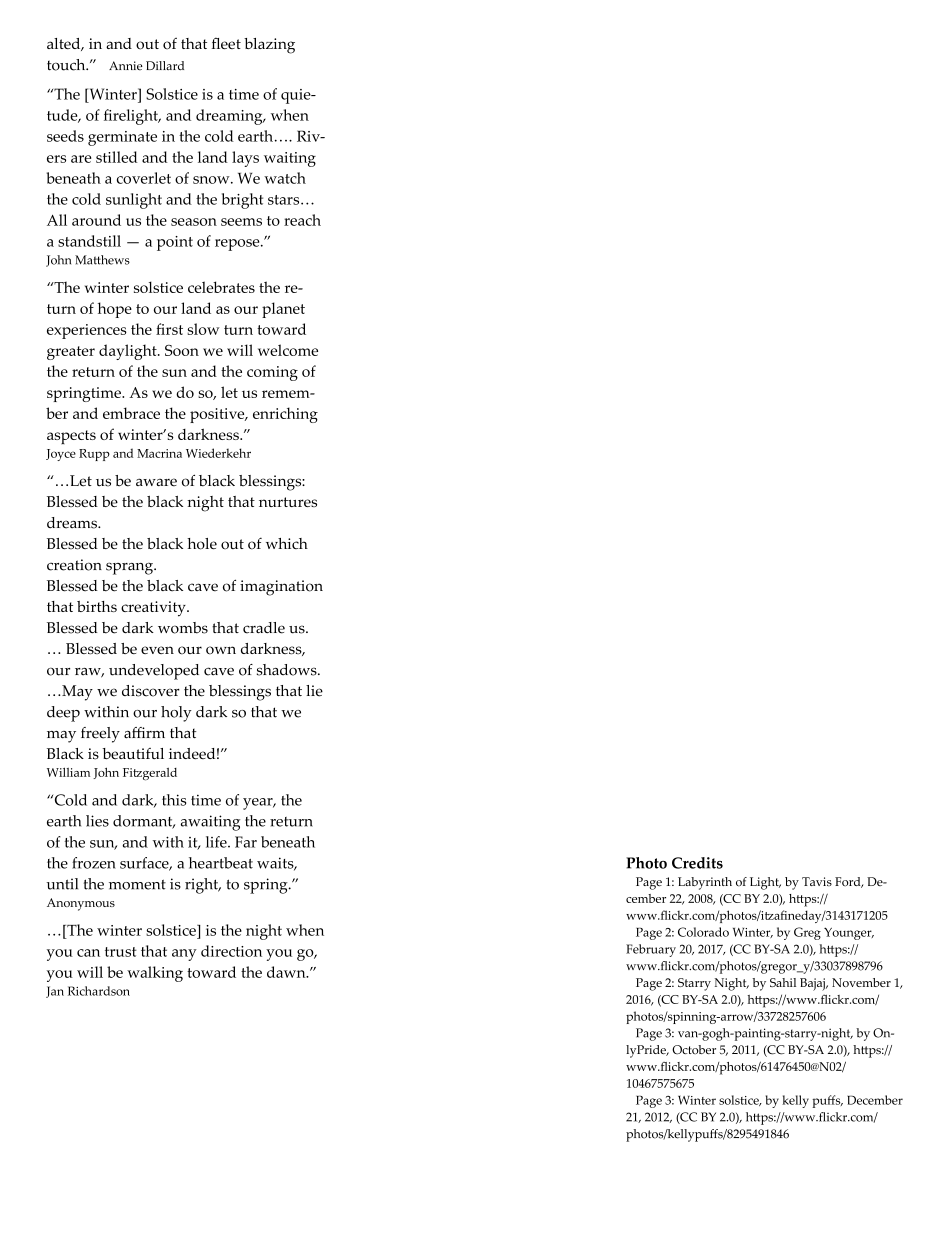 The width and height of the screenshot is (952, 1233). Describe the element at coordinates (287, 543) in the screenshot. I see `which` at that location.
